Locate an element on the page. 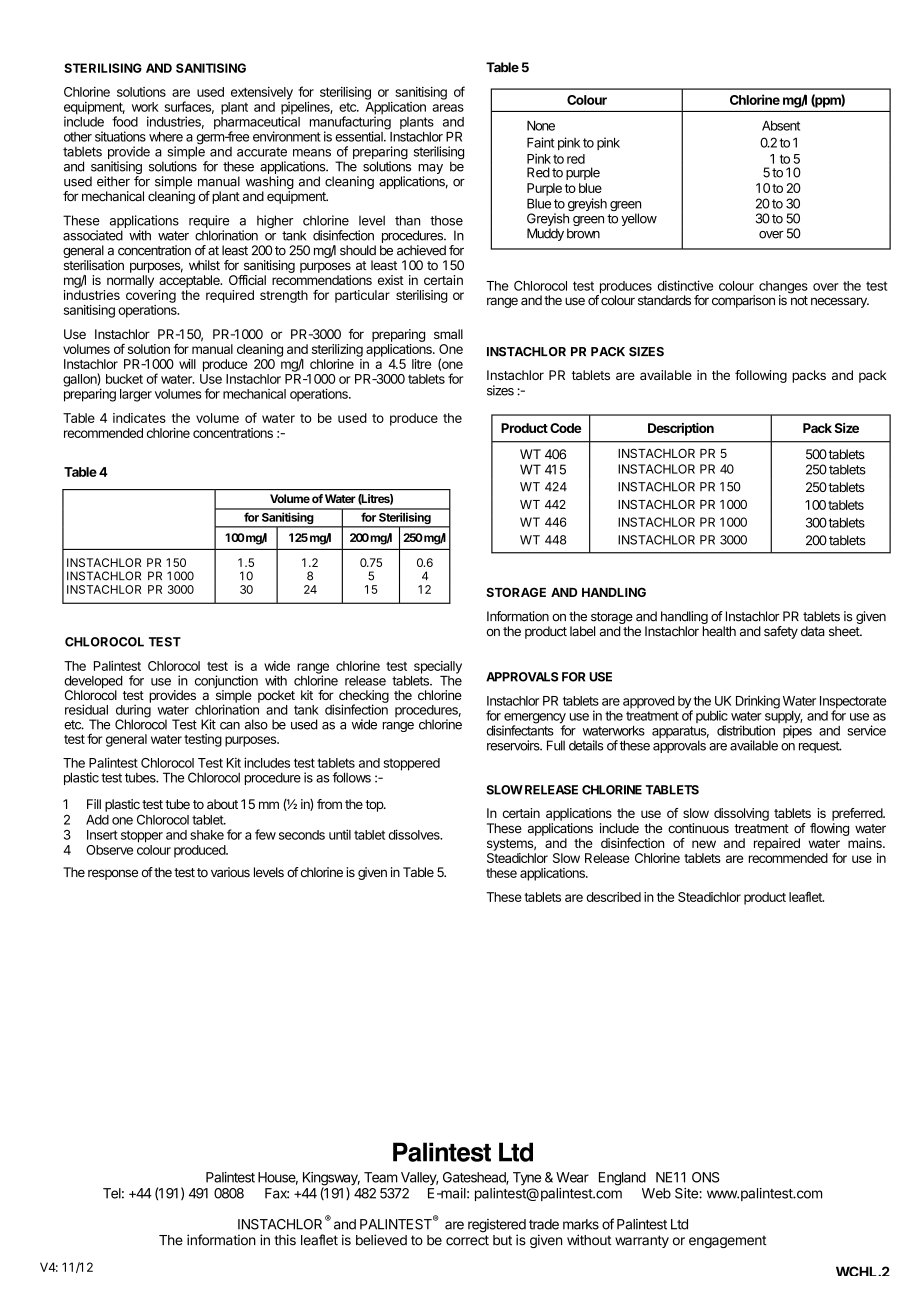  dissolving is located at coordinates (741, 814).
